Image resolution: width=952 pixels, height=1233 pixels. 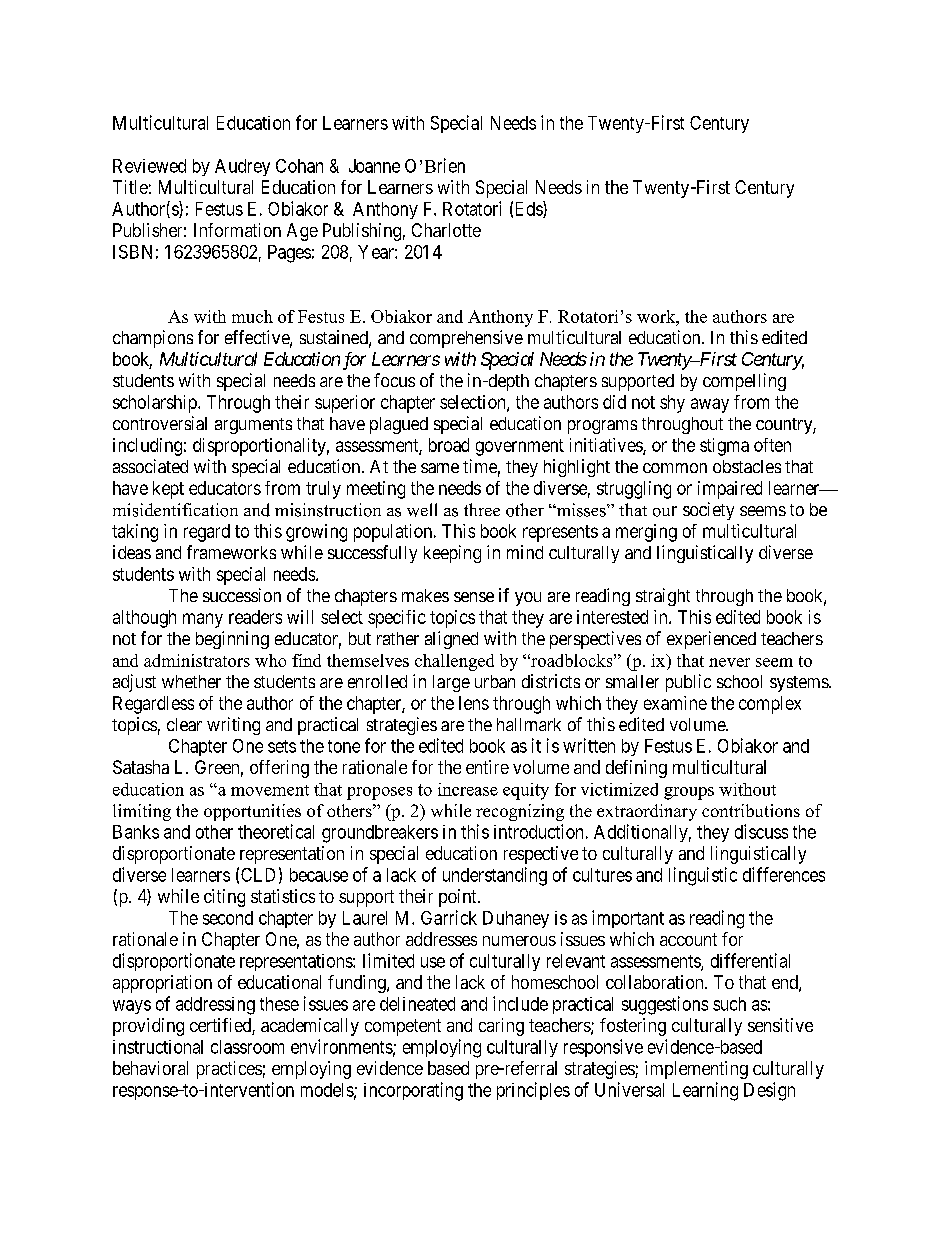 What do you see at coordinates (696, 1070) in the screenshot?
I see `implementing` at bounding box center [696, 1070].
